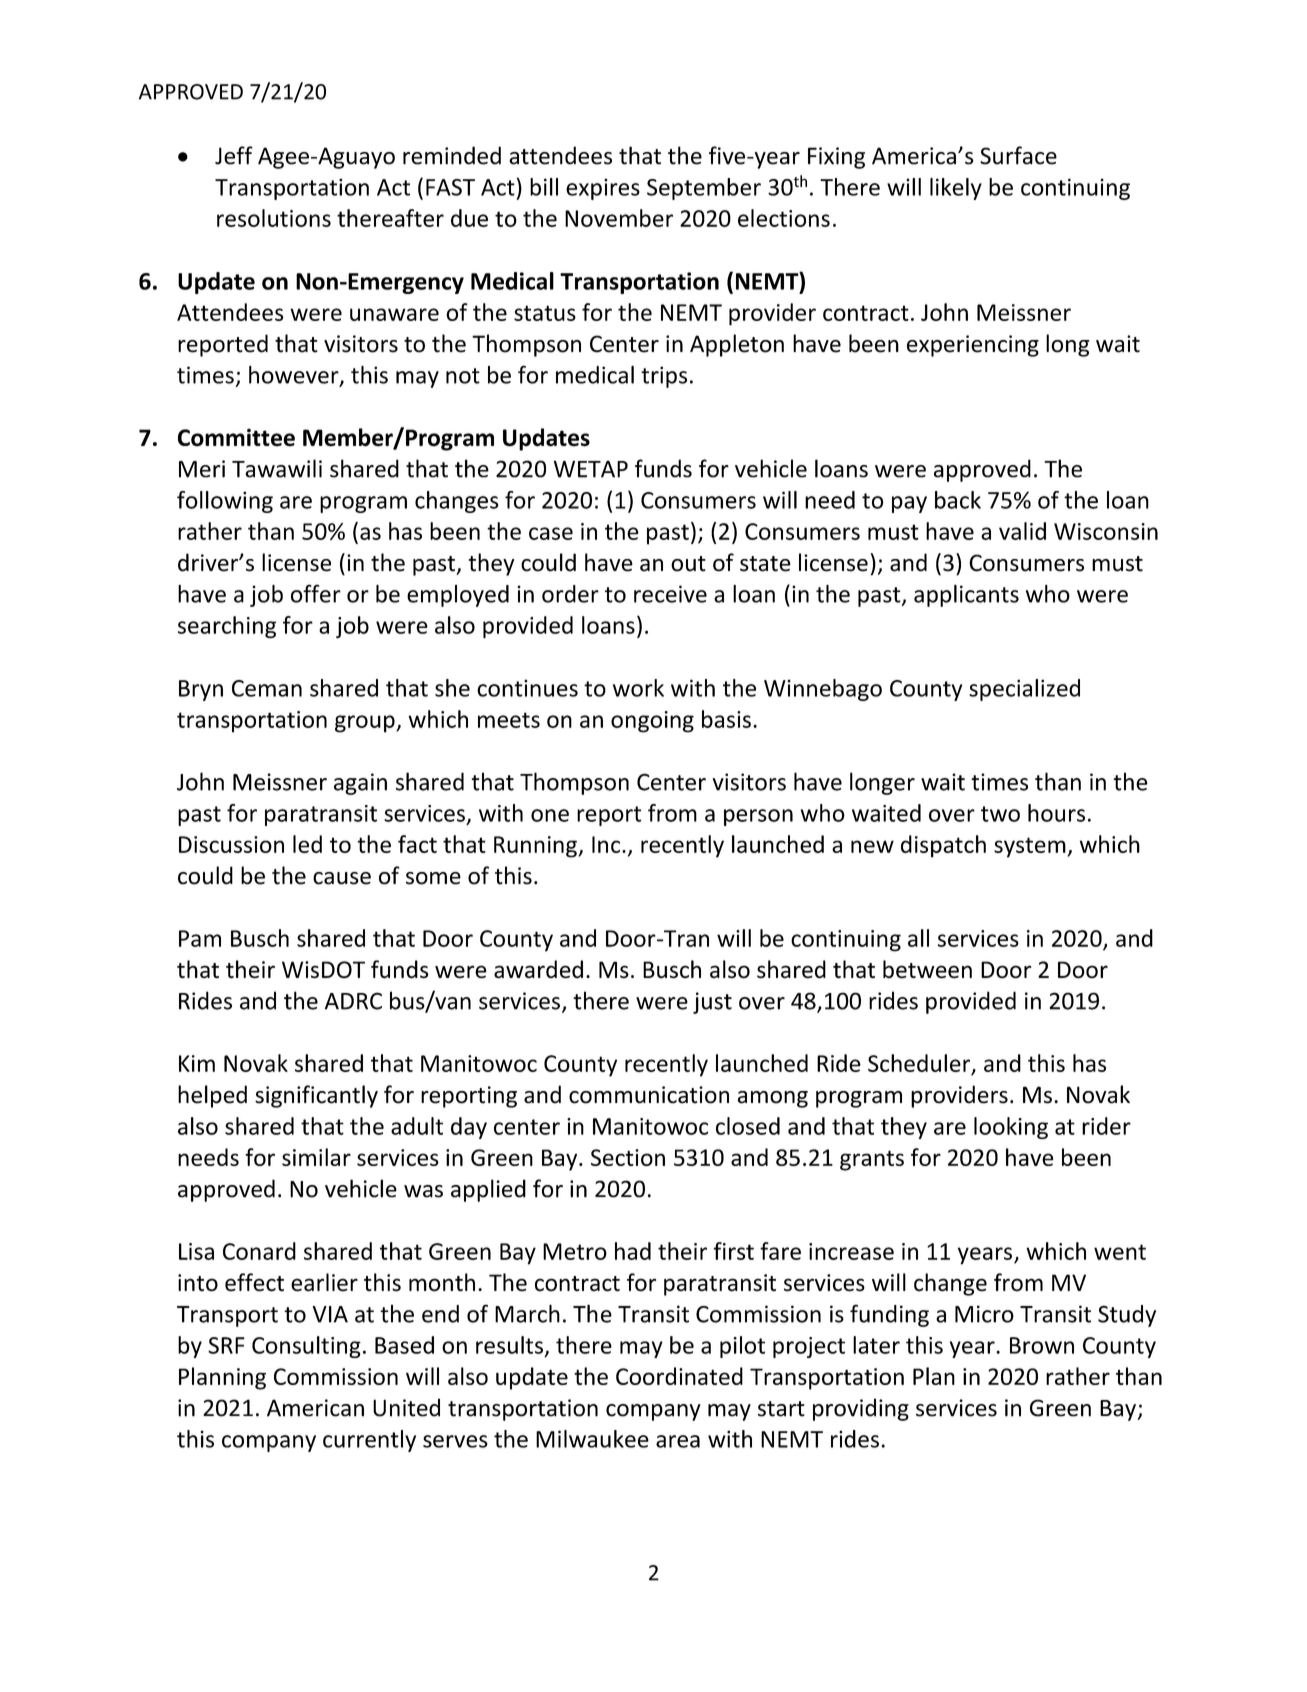 This document has width=1307, height=1692. I want to click on two, so click(1000, 814).
